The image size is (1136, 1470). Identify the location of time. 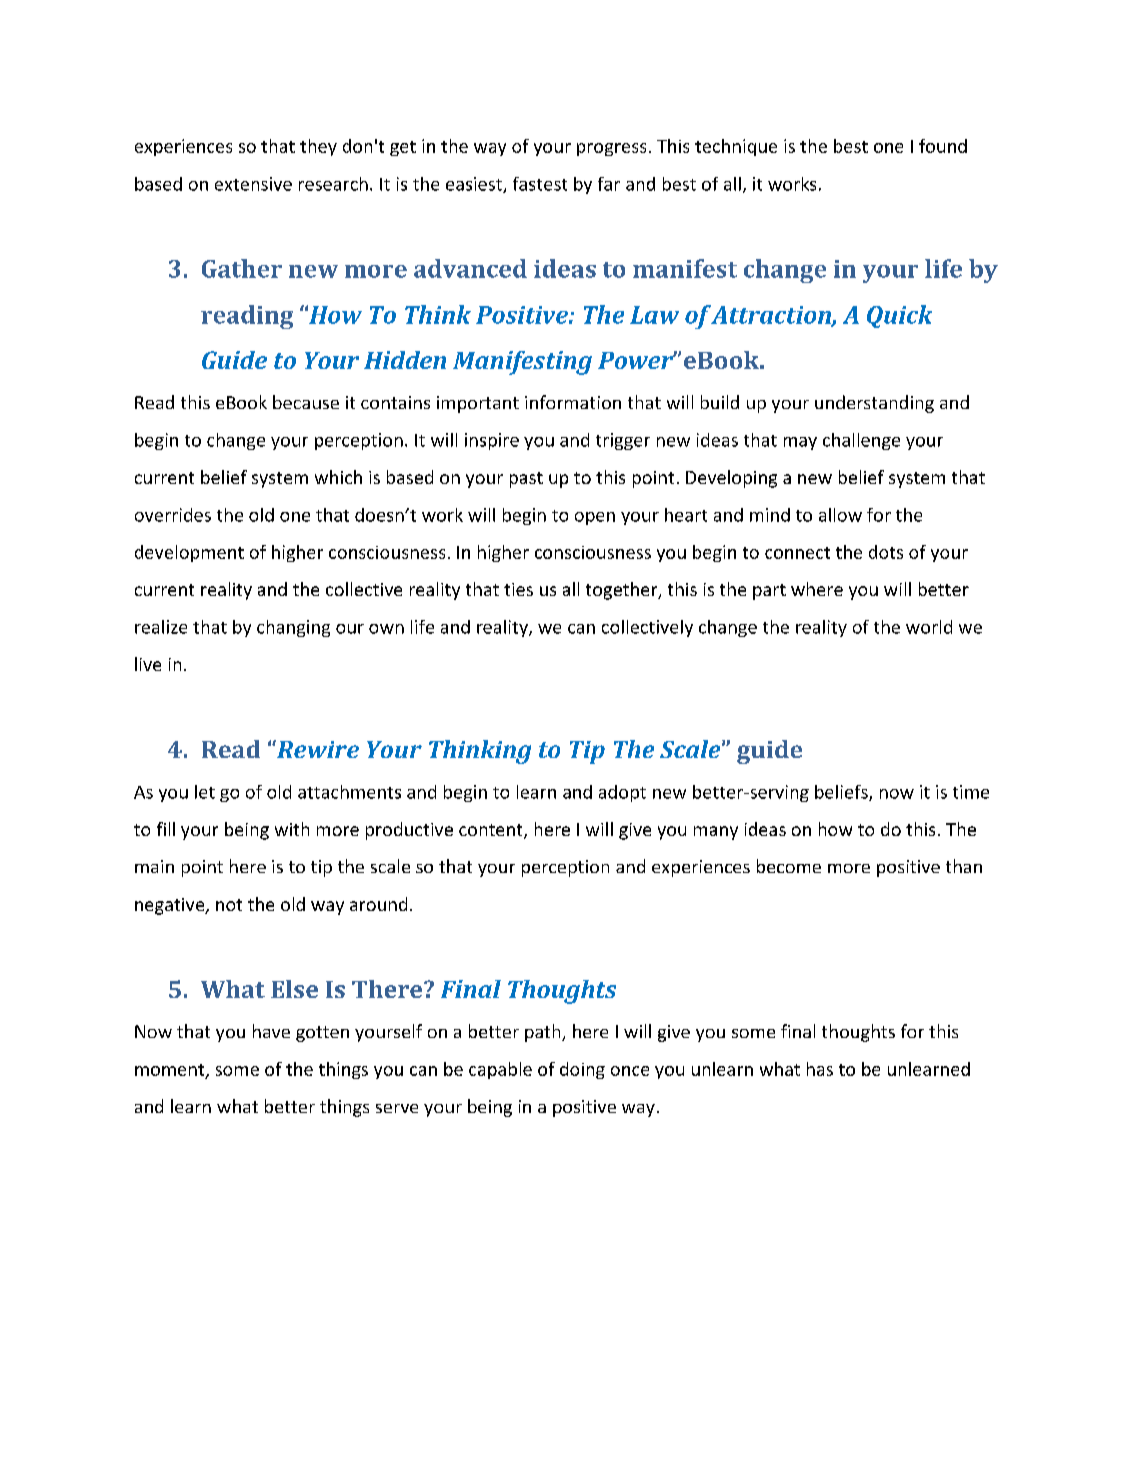
(971, 792).
